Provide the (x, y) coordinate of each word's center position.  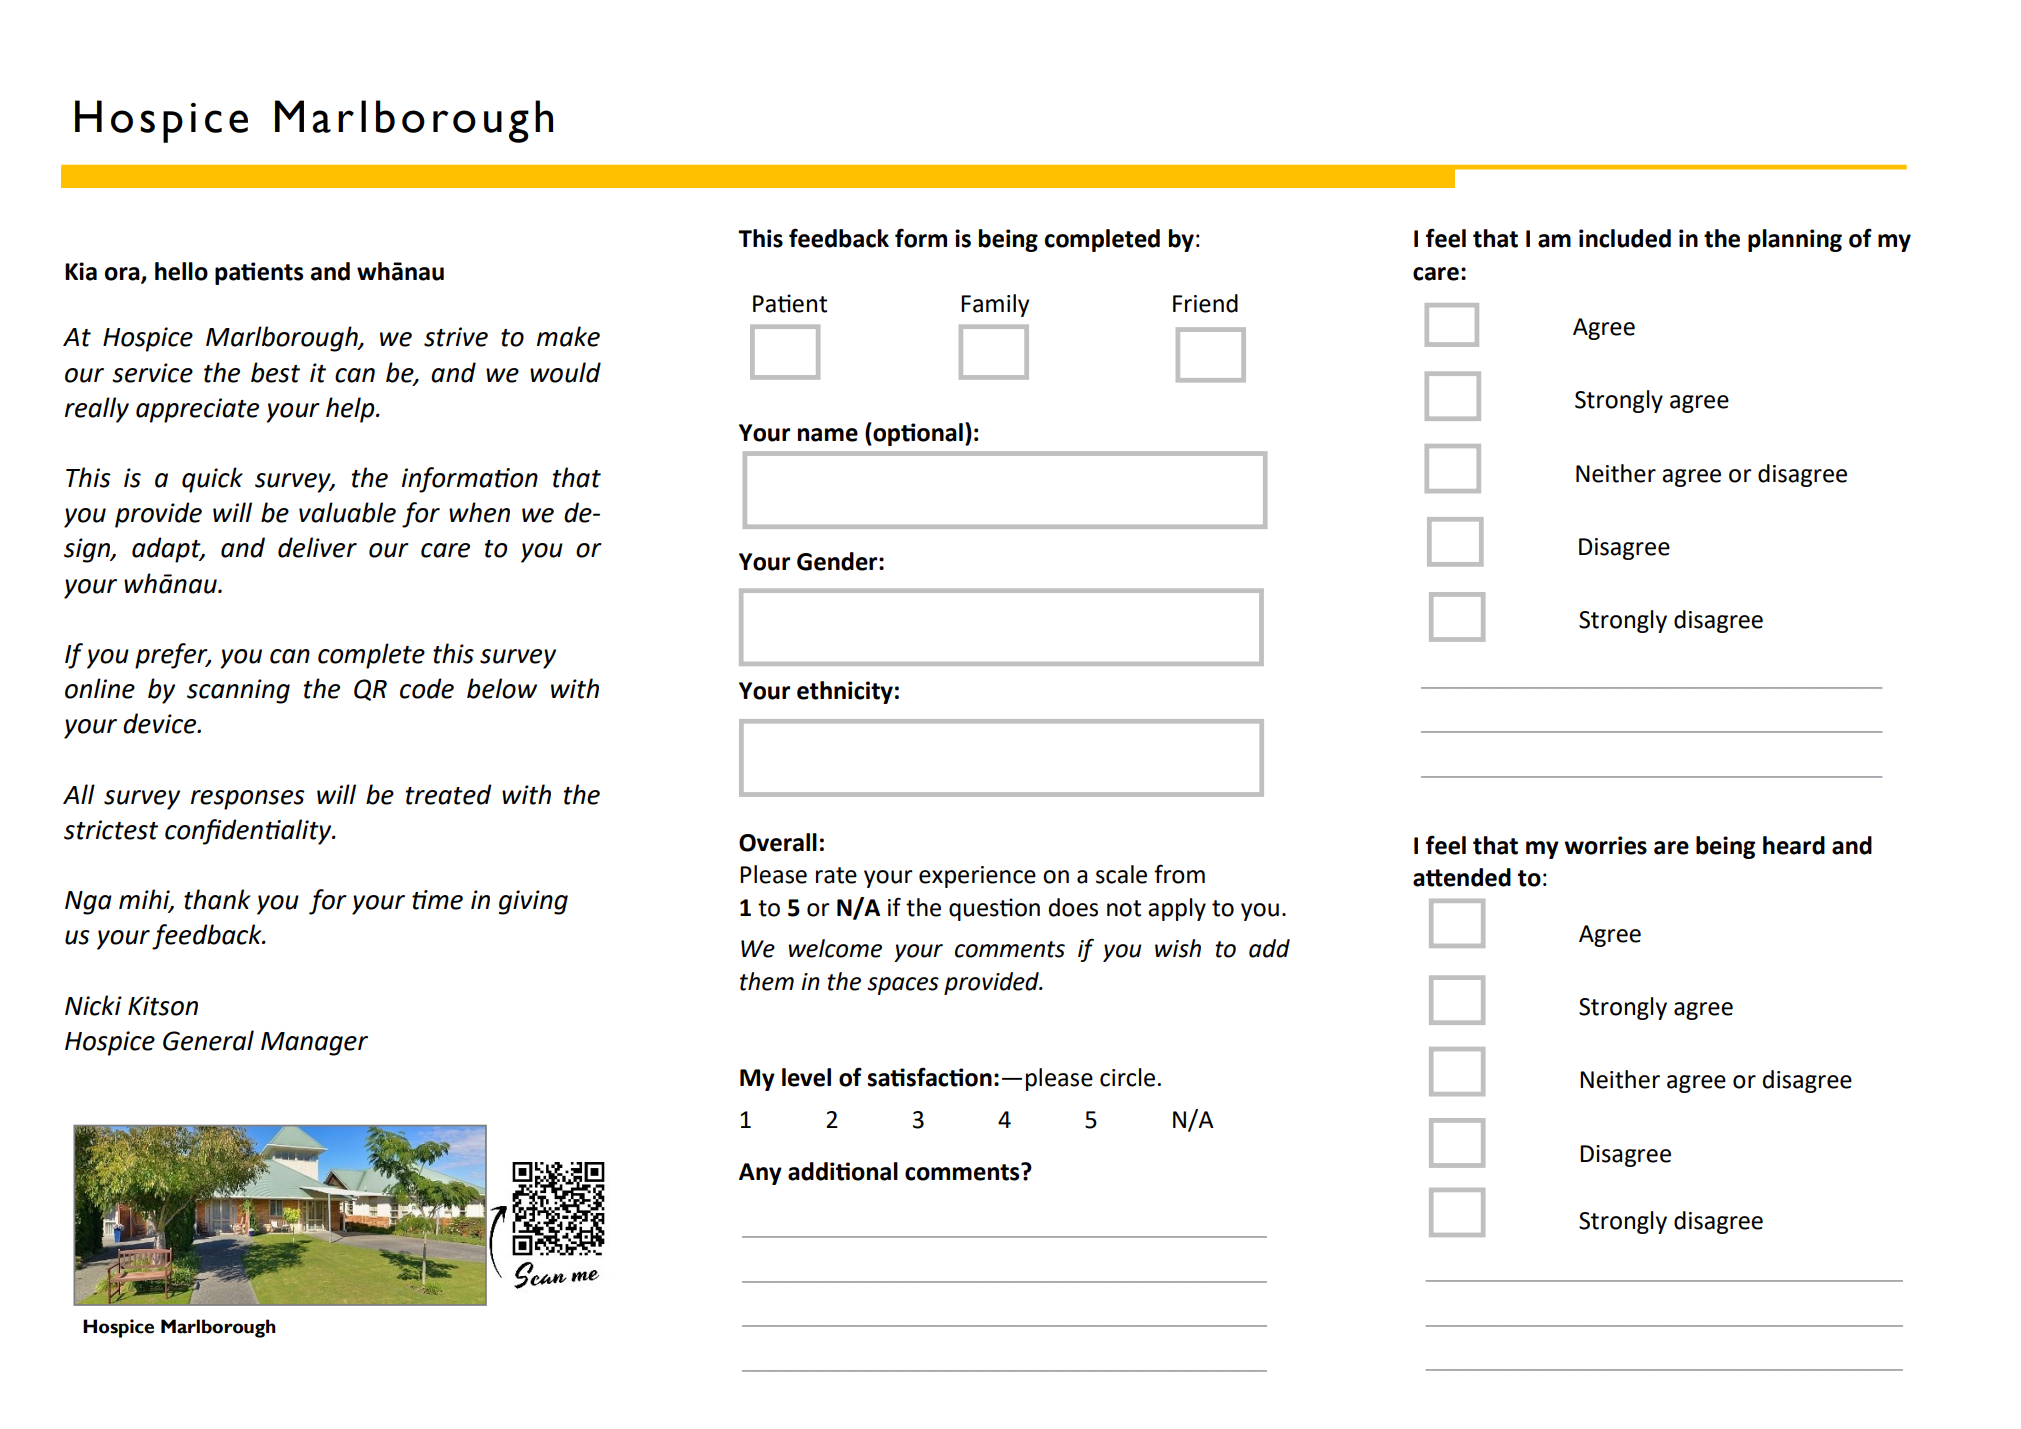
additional (843, 1171)
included (1625, 238)
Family (995, 305)
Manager (314, 1044)
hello (181, 271)
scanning (238, 691)
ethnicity (845, 692)
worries (1605, 845)
